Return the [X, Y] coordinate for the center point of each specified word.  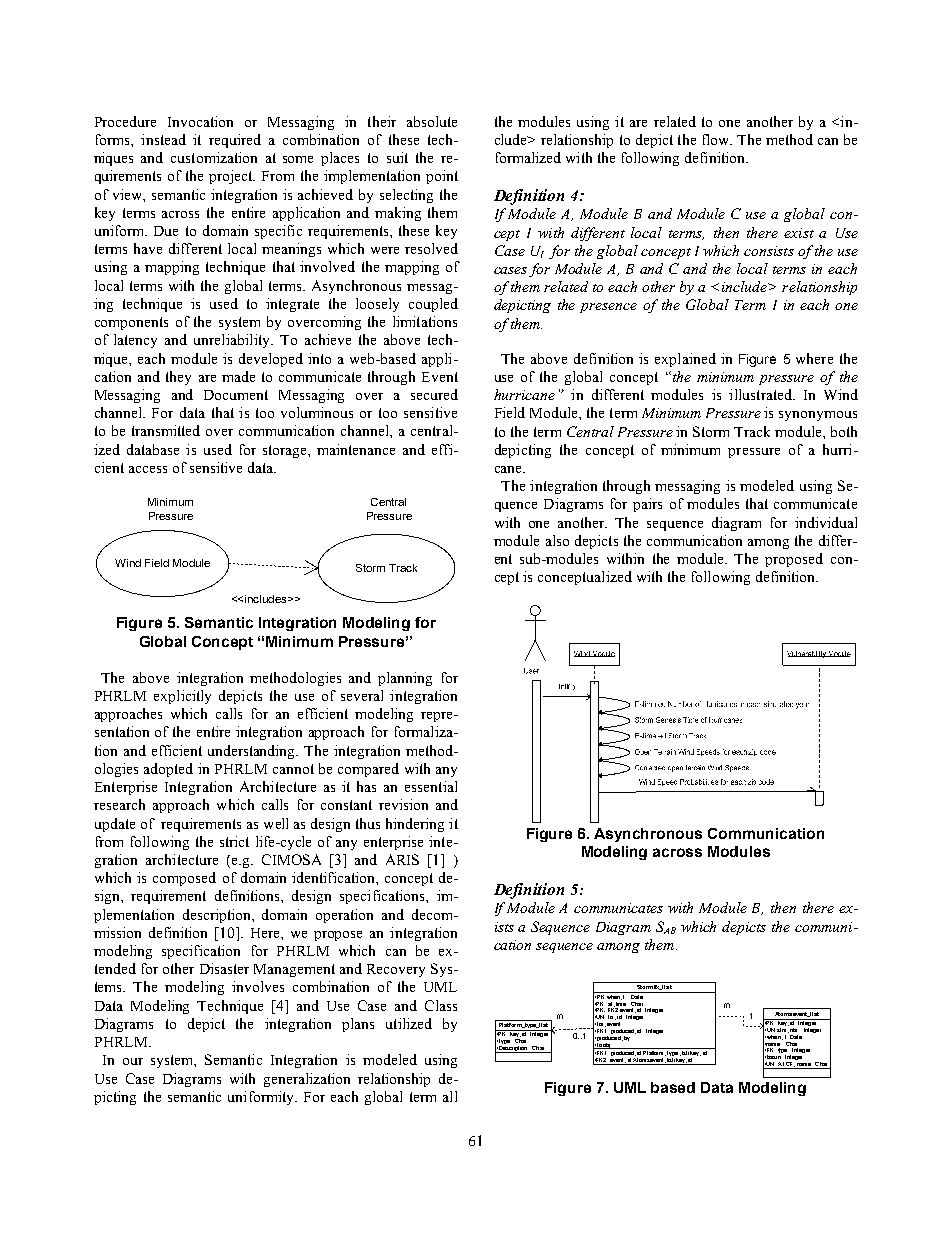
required [235, 141]
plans [358, 1025]
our [133, 1061]
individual [826, 522]
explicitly [182, 697]
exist [799, 233]
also [557, 540]
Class [441, 1005]
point [442, 177]
